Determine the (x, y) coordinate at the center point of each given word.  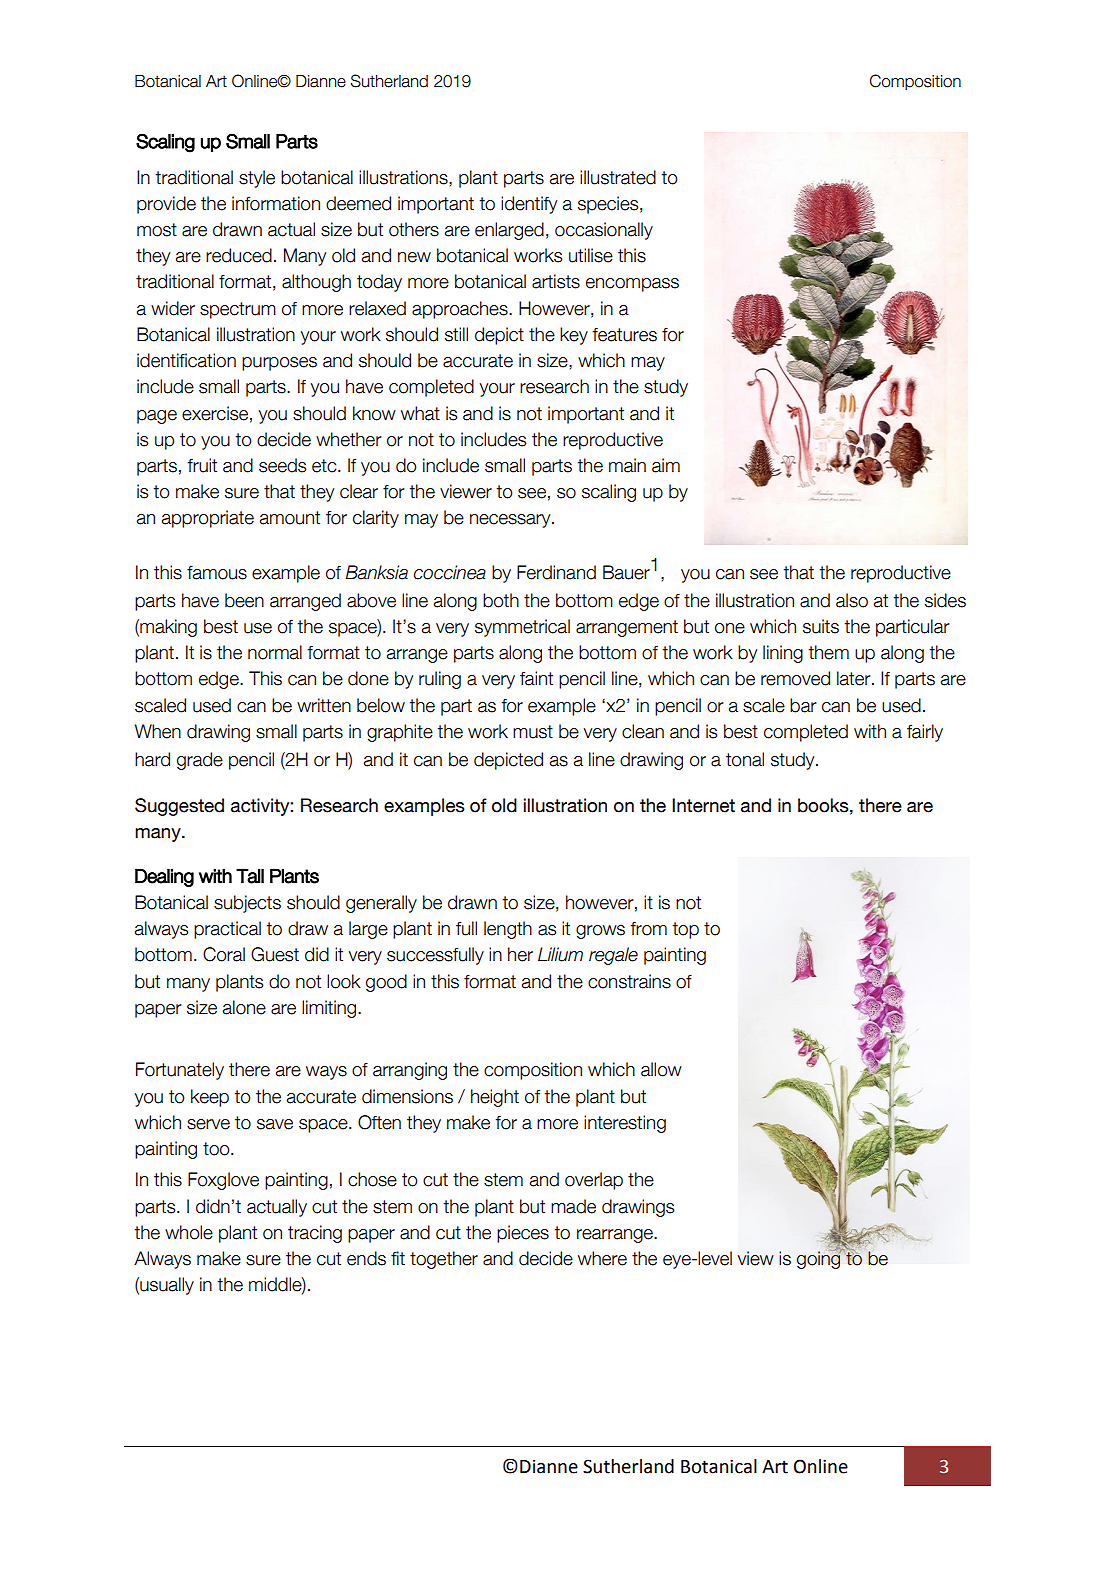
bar (803, 705)
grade (200, 761)
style (257, 179)
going (820, 1259)
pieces (523, 1234)
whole (189, 1232)
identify (529, 205)
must (533, 732)
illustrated (618, 177)
